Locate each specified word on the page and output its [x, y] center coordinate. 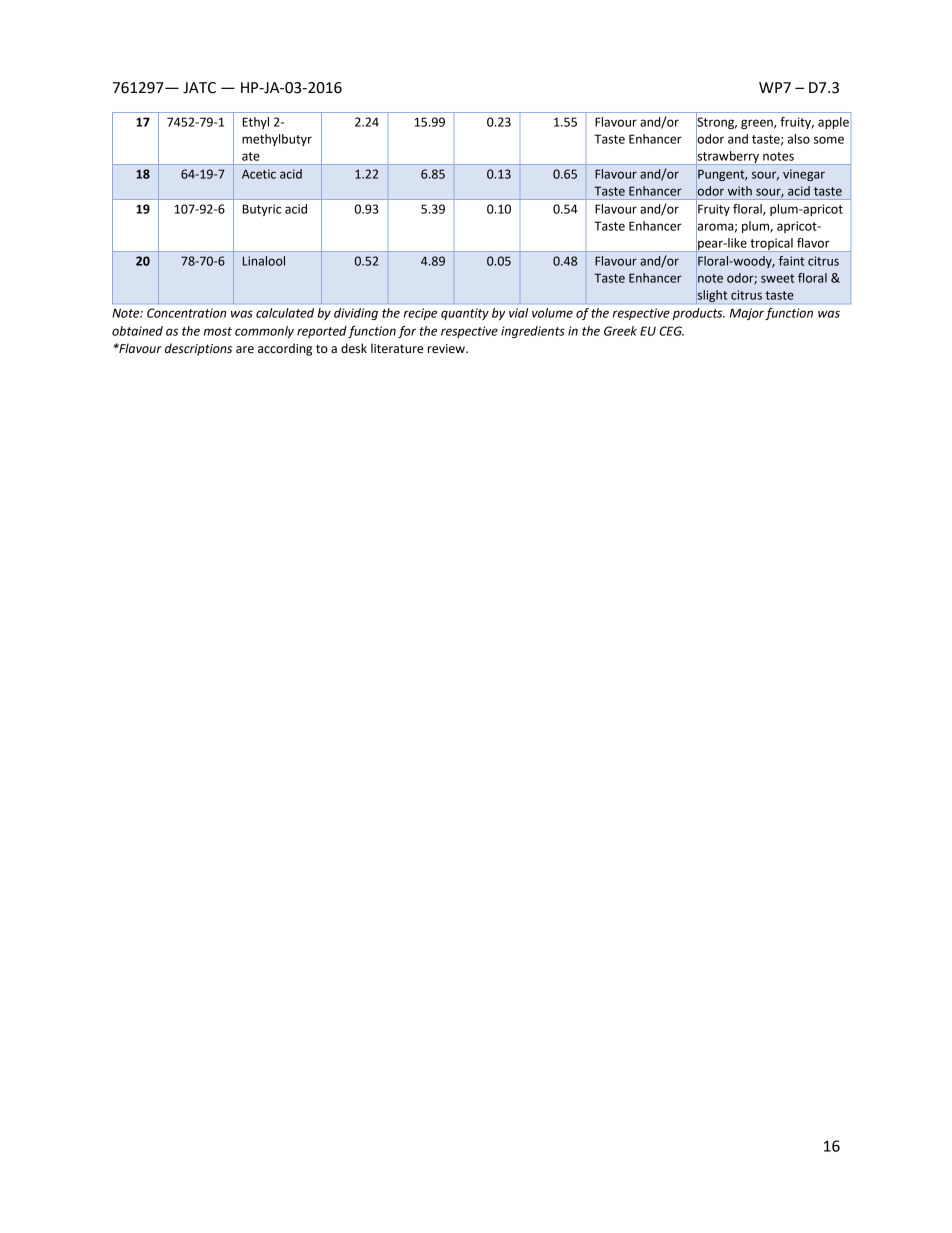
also [798, 139]
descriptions [198, 349]
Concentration [186, 313]
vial [518, 313]
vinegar [804, 175]
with [740, 191]
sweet [777, 278]
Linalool [264, 261]
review [447, 349]
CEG [671, 331]
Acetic [259, 174]
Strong [716, 123]
